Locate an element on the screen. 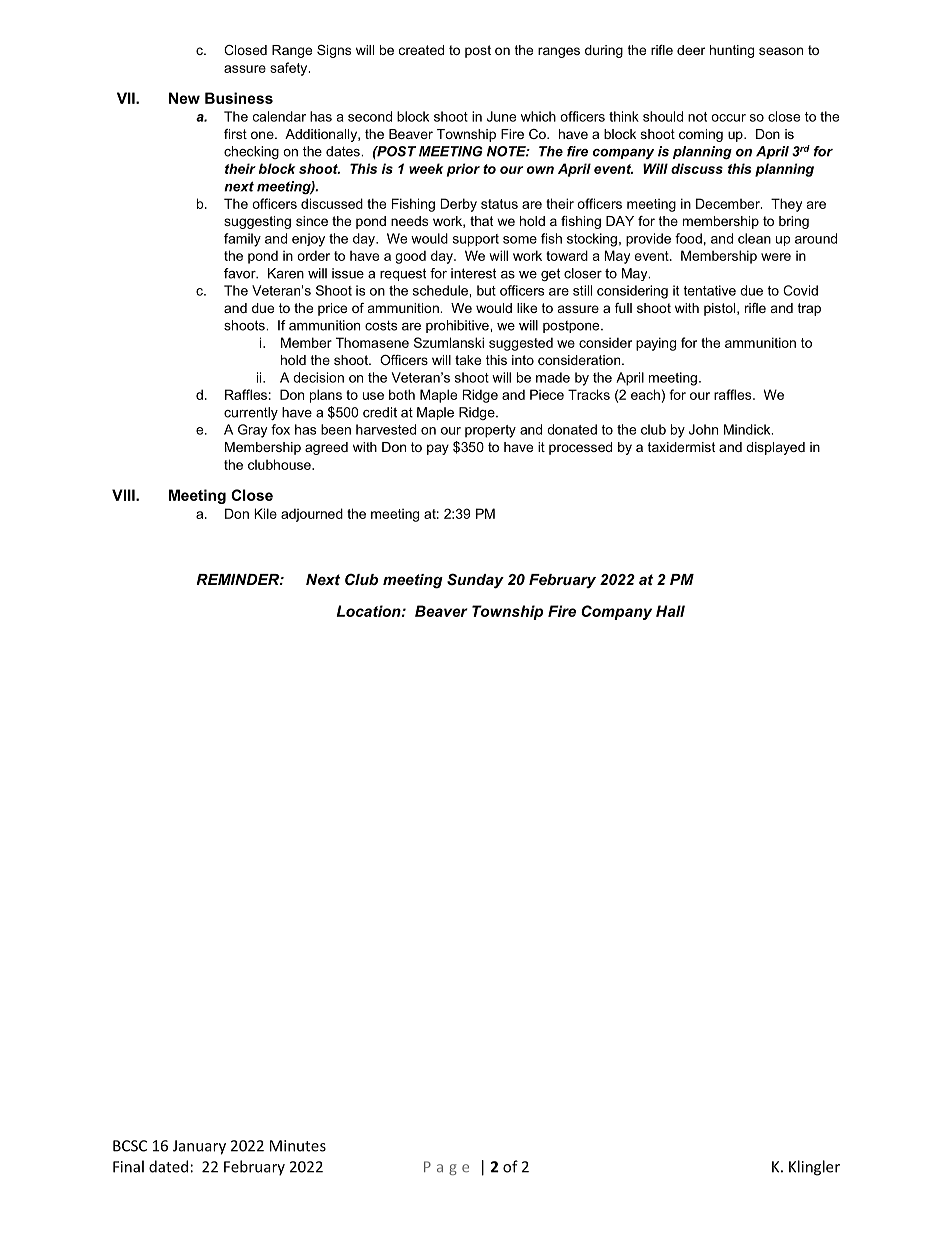  property is located at coordinates (490, 431).
